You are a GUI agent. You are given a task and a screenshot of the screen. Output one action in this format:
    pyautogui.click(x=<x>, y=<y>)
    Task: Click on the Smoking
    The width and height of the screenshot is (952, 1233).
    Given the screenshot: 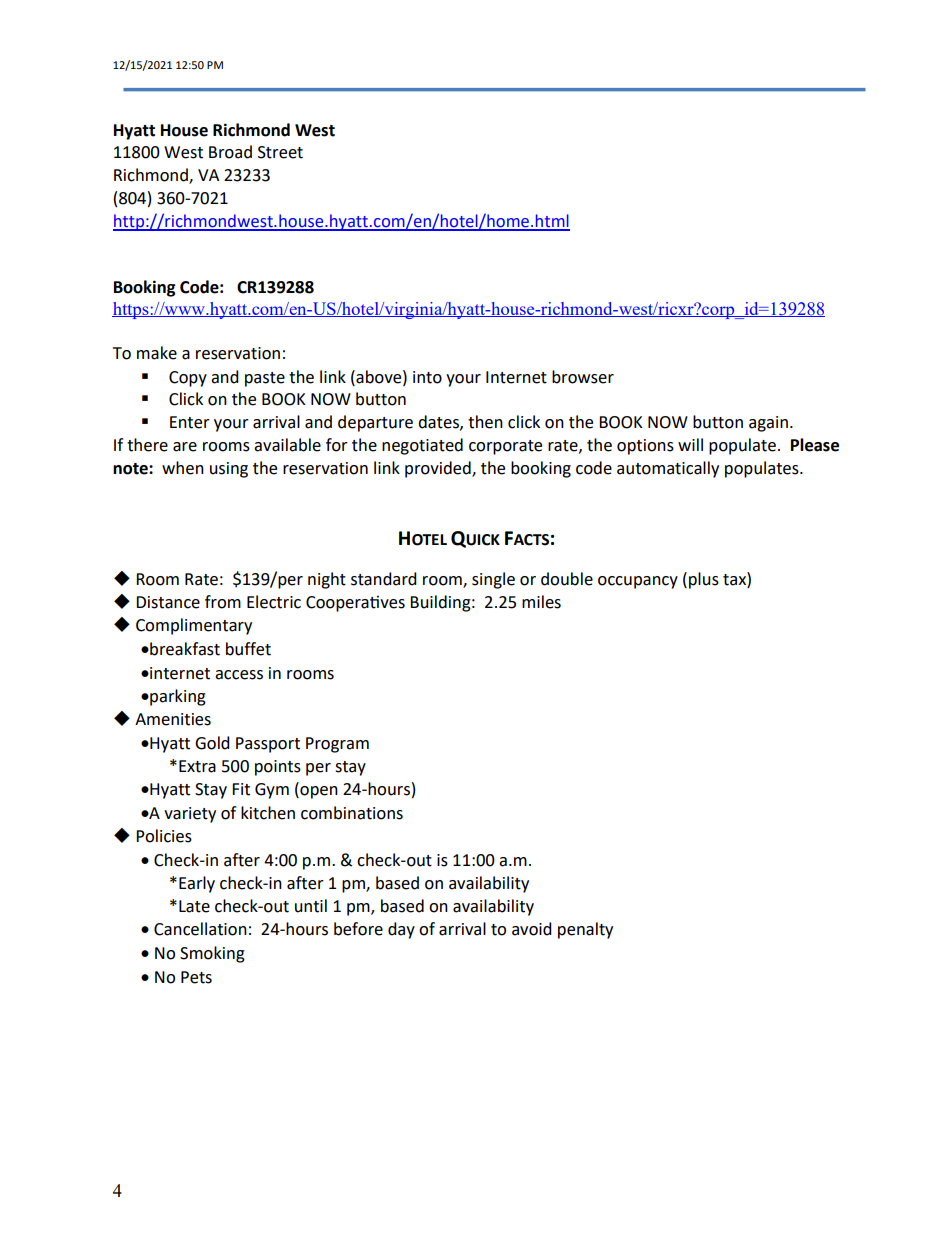 What is the action you would take?
    pyautogui.click(x=212, y=954)
